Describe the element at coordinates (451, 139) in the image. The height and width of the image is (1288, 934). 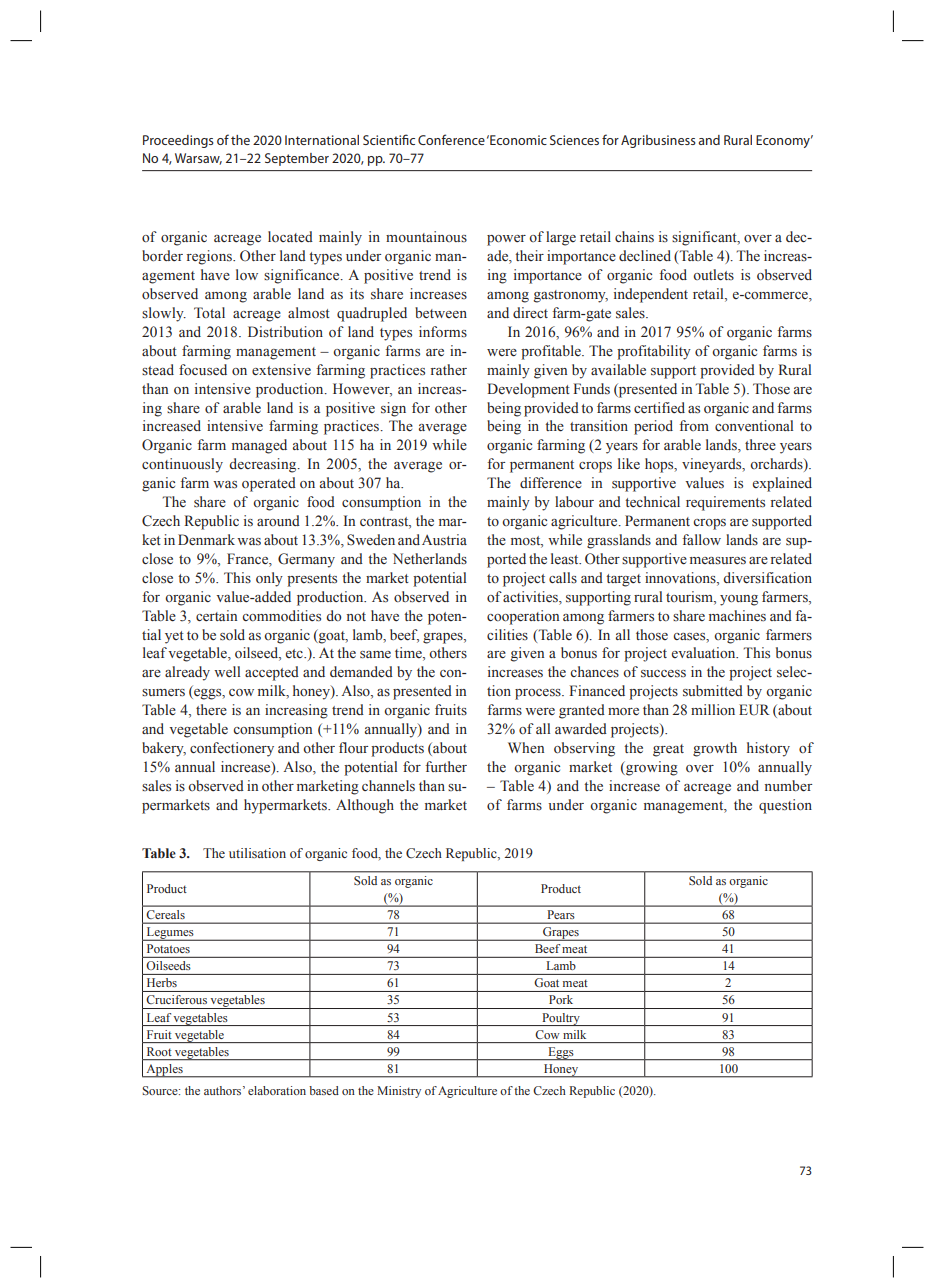
I see `Conference` at that location.
